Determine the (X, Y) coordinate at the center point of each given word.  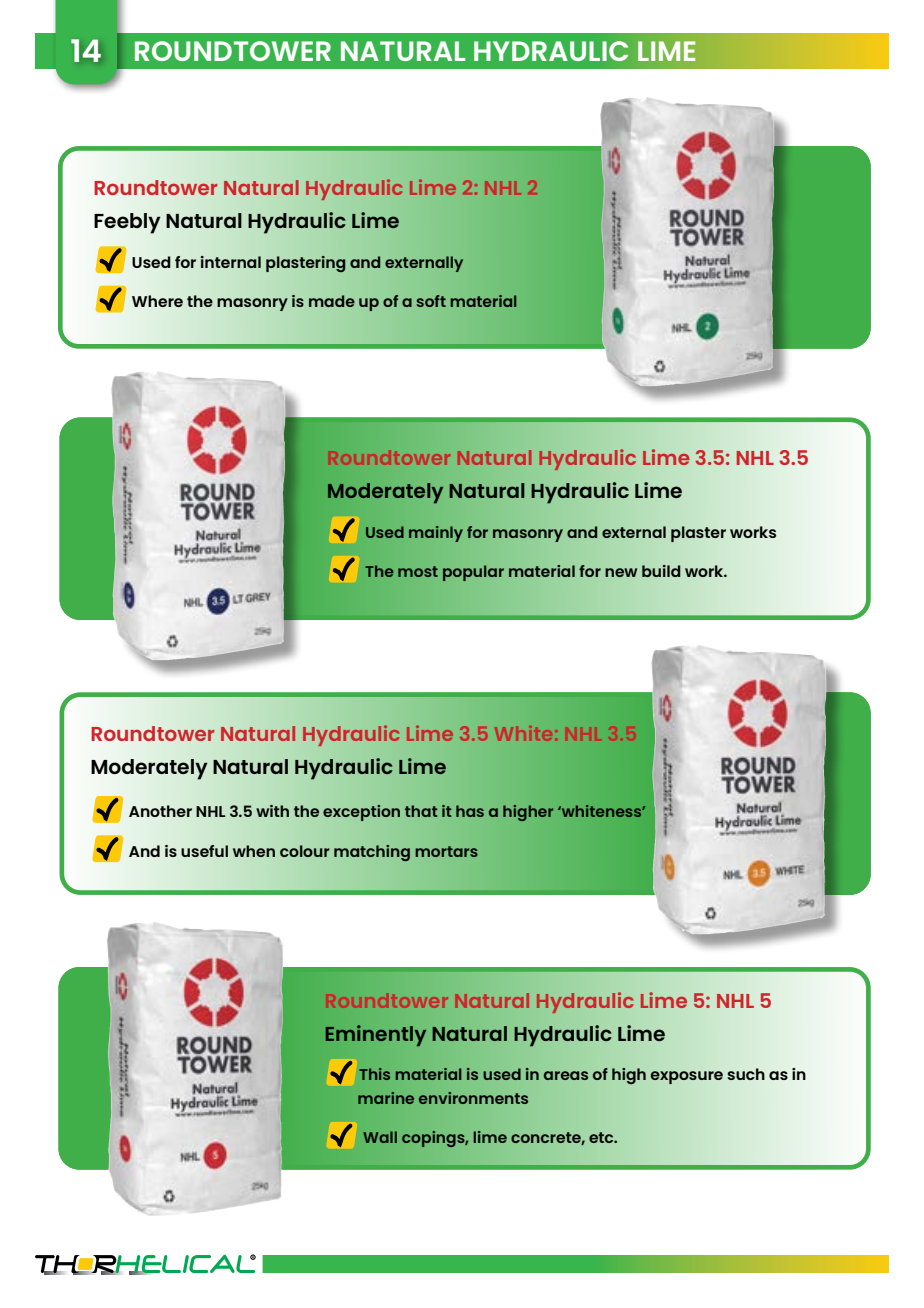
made (332, 301)
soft (431, 301)
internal (231, 262)
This (374, 1074)
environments (473, 1098)
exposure (686, 1077)
